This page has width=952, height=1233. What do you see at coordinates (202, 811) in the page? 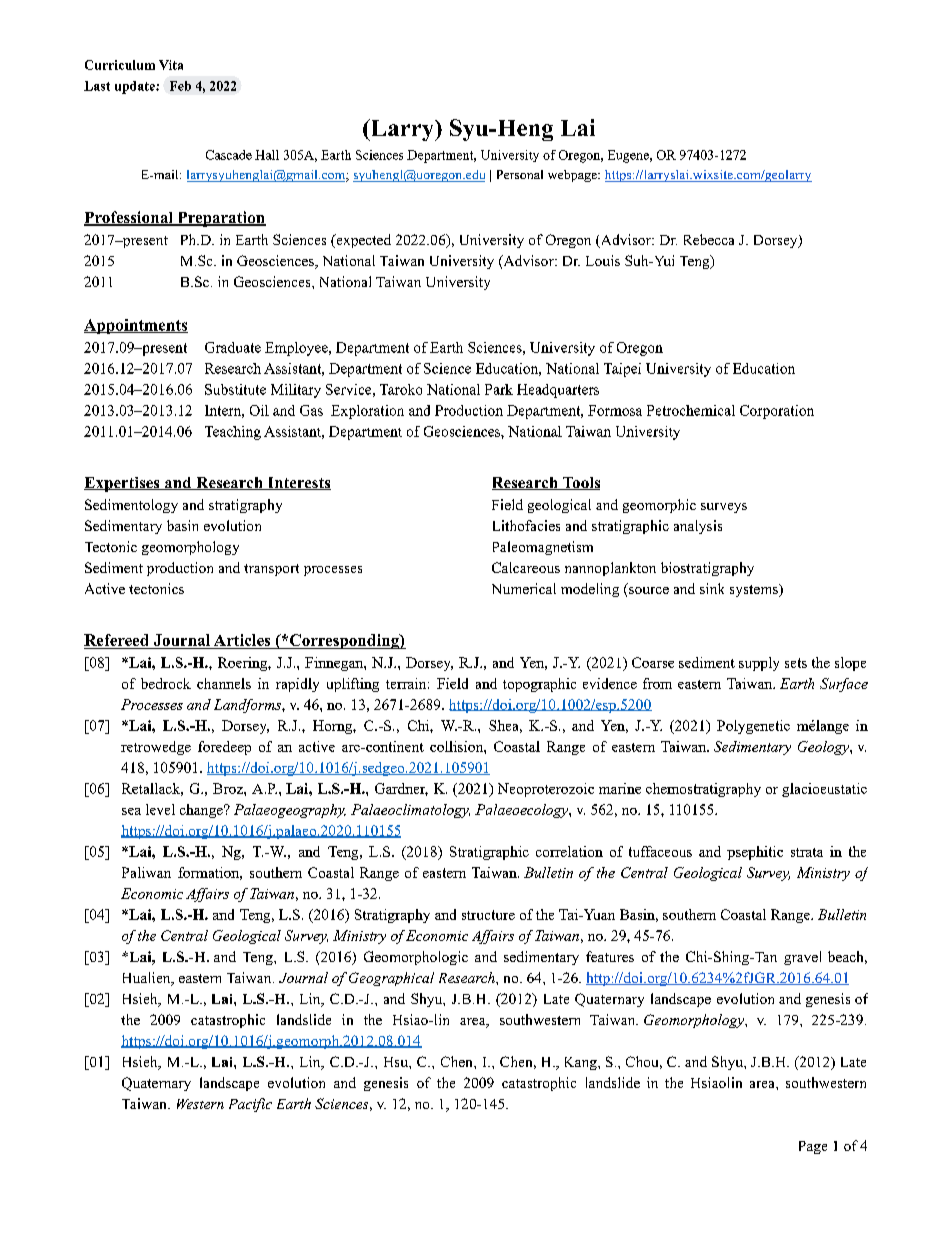
I see `change` at bounding box center [202, 811].
